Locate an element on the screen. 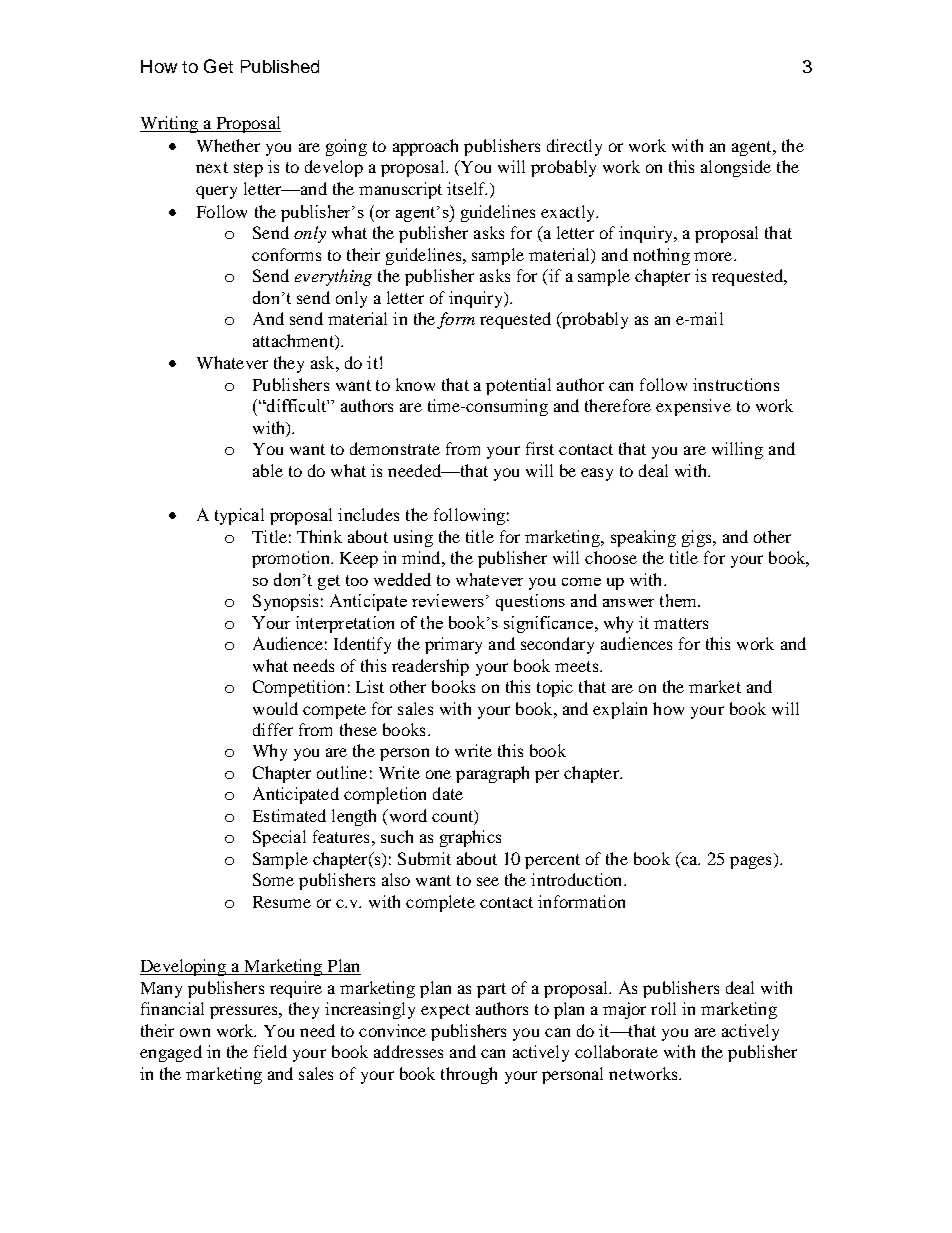  pages is located at coordinates (750, 862).
